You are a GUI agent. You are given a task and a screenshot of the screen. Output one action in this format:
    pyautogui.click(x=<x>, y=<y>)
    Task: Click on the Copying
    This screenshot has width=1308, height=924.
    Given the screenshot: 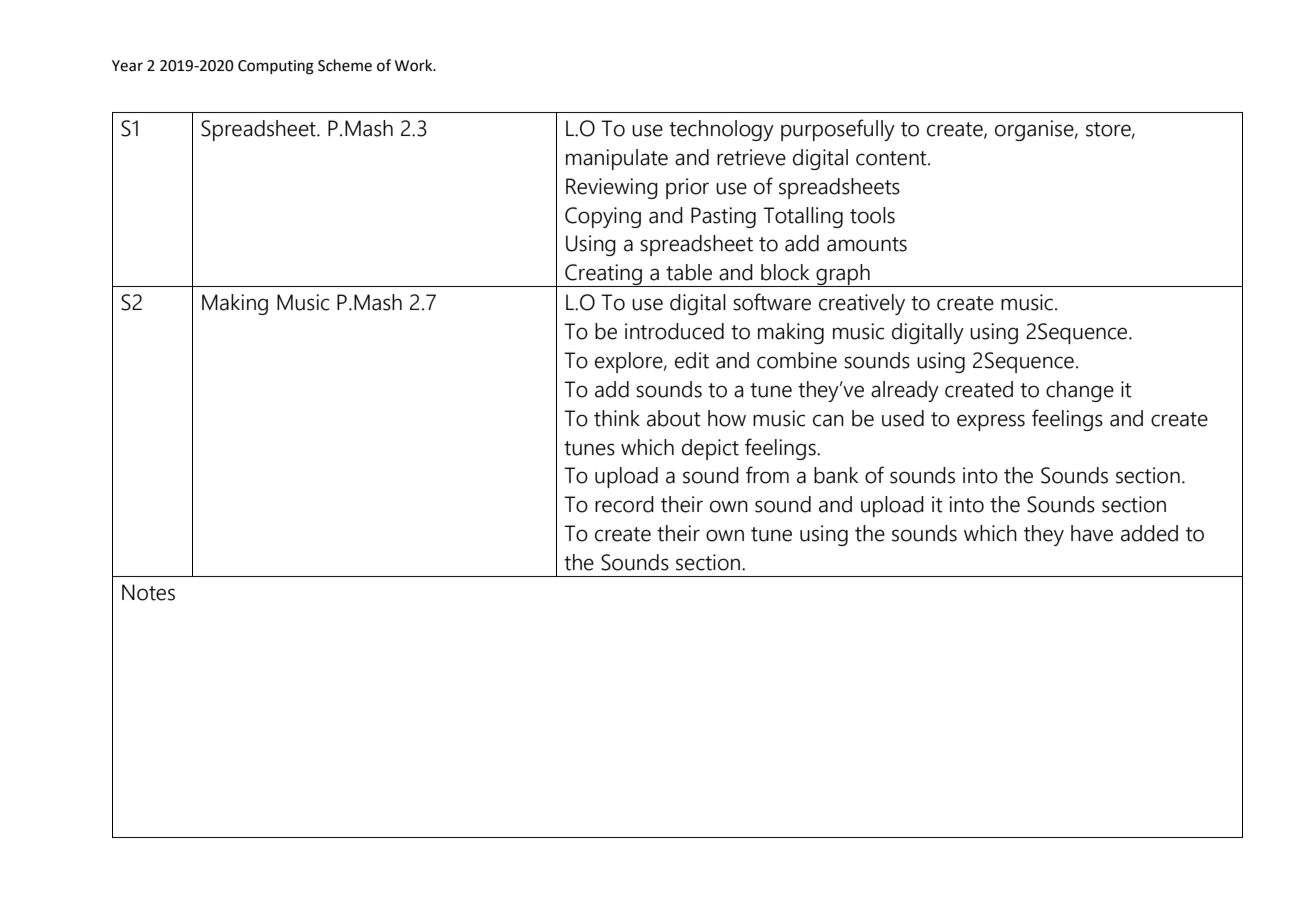 What is the action you would take?
    pyautogui.click(x=603, y=217)
